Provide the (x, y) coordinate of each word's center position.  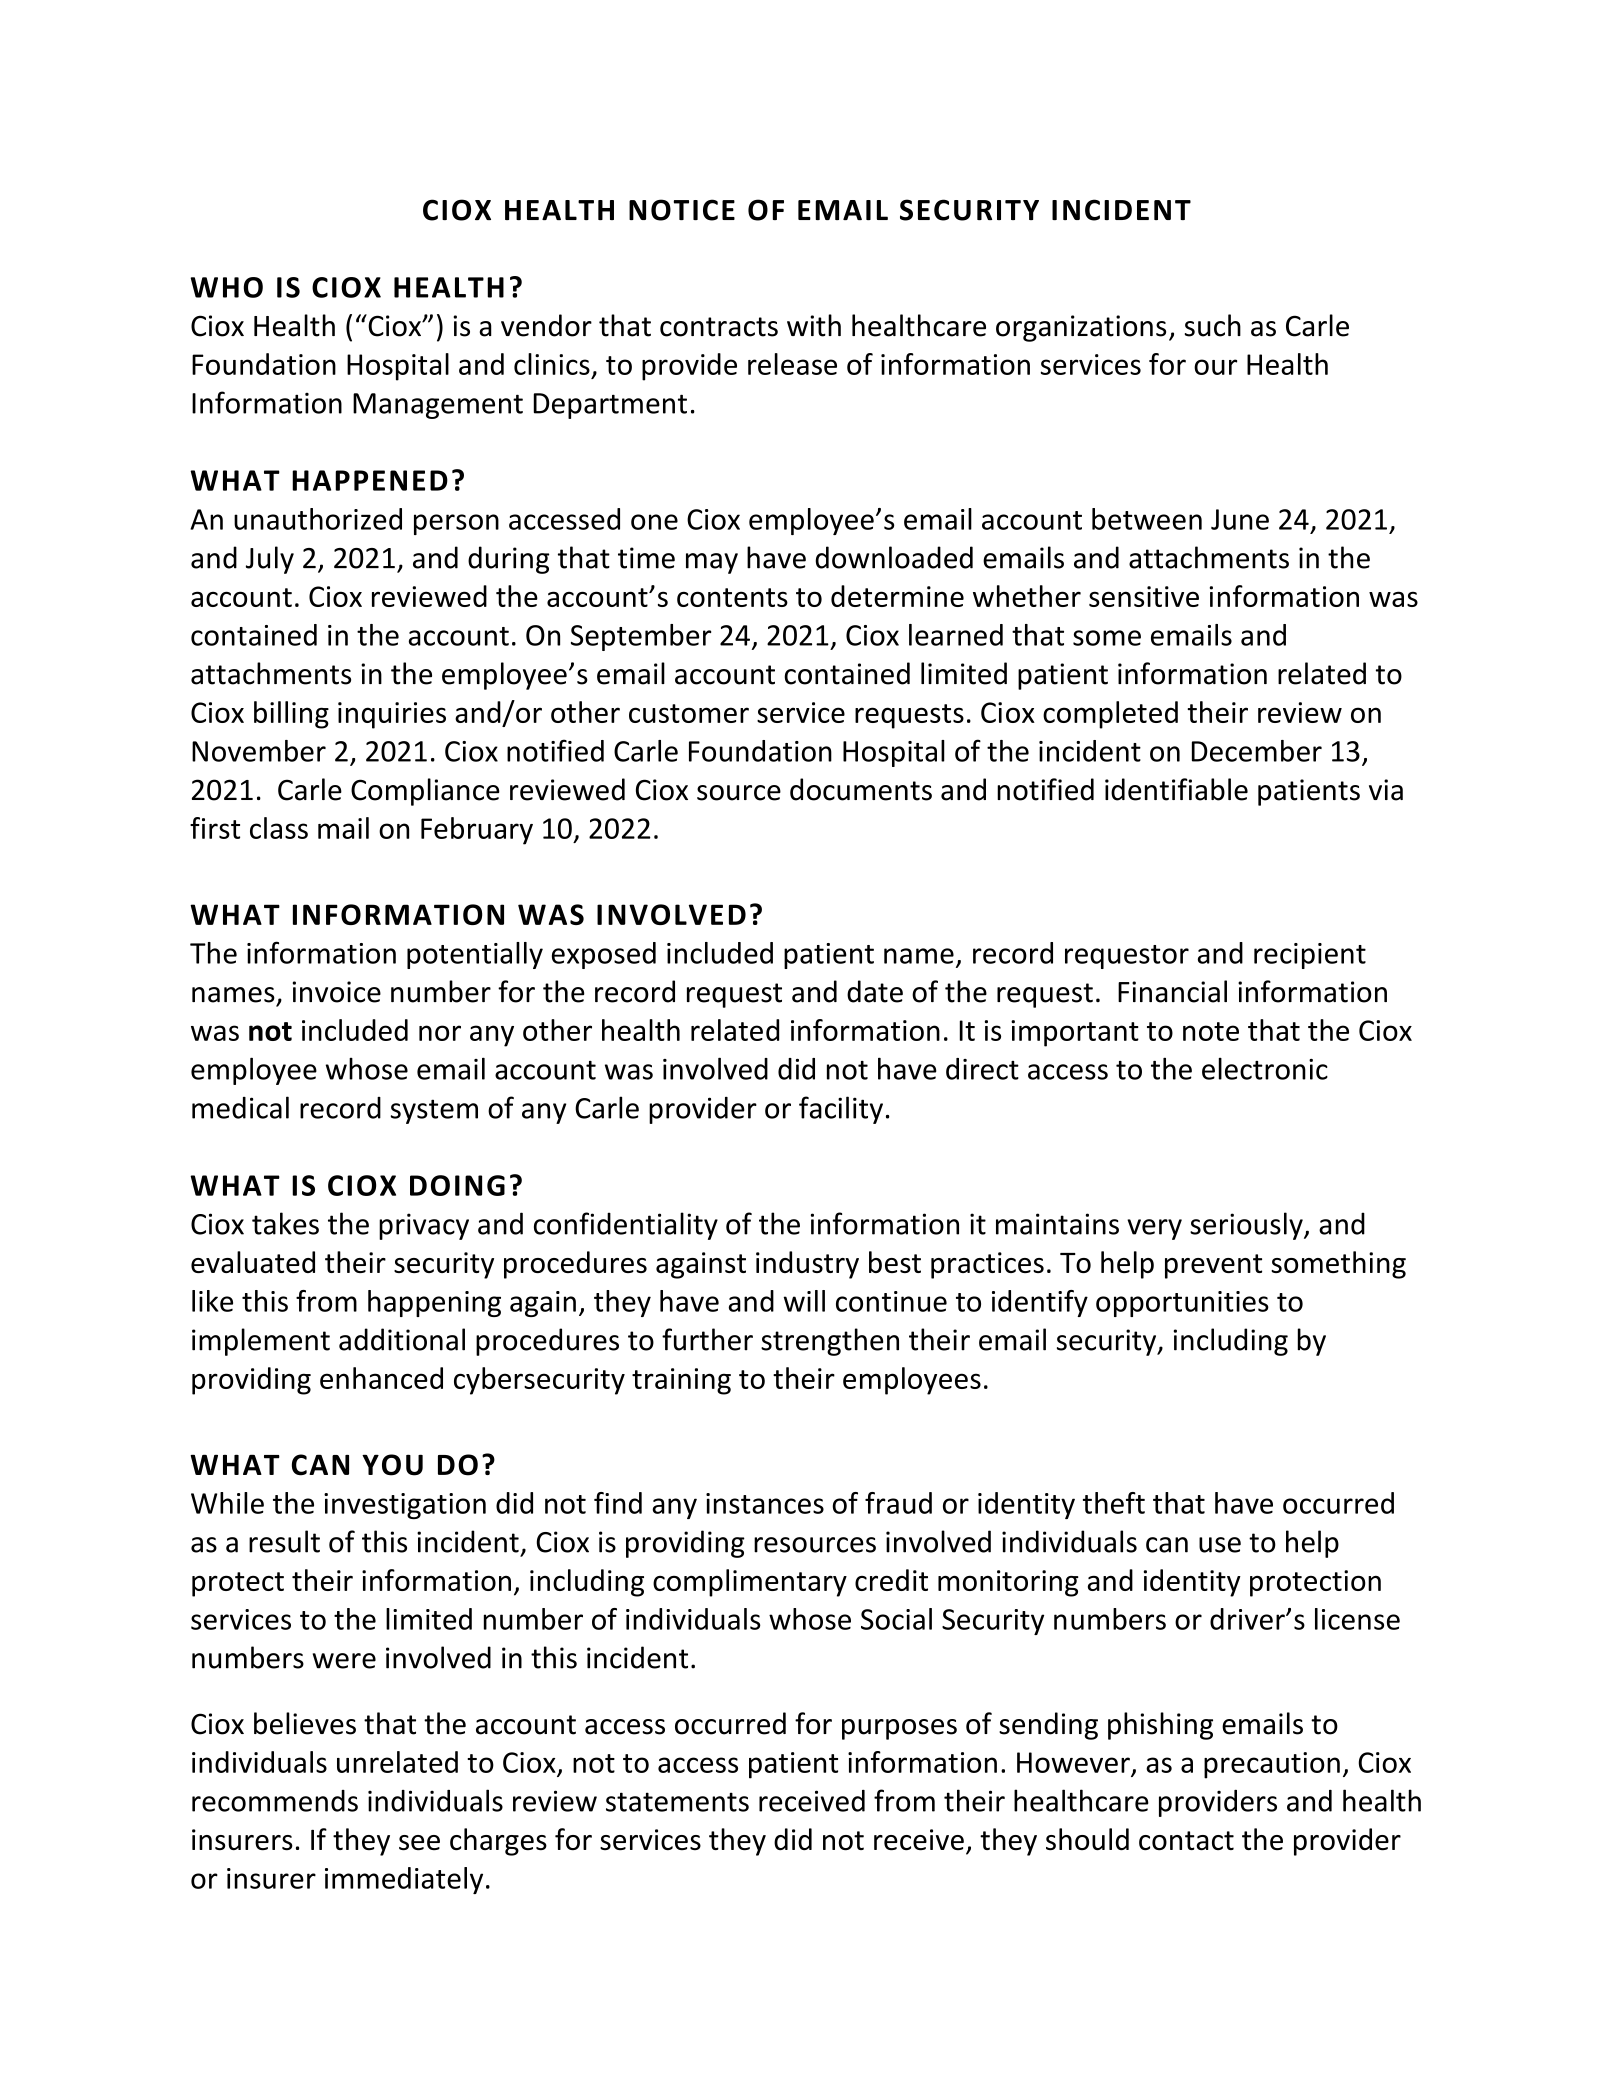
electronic (1265, 1069)
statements (677, 1802)
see (419, 1843)
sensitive (1144, 596)
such (1213, 325)
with (814, 325)
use (1220, 1545)
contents (732, 597)
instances (765, 1503)
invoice (337, 992)
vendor (546, 325)
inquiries (392, 715)
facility (841, 1110)
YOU (392, 1465)
